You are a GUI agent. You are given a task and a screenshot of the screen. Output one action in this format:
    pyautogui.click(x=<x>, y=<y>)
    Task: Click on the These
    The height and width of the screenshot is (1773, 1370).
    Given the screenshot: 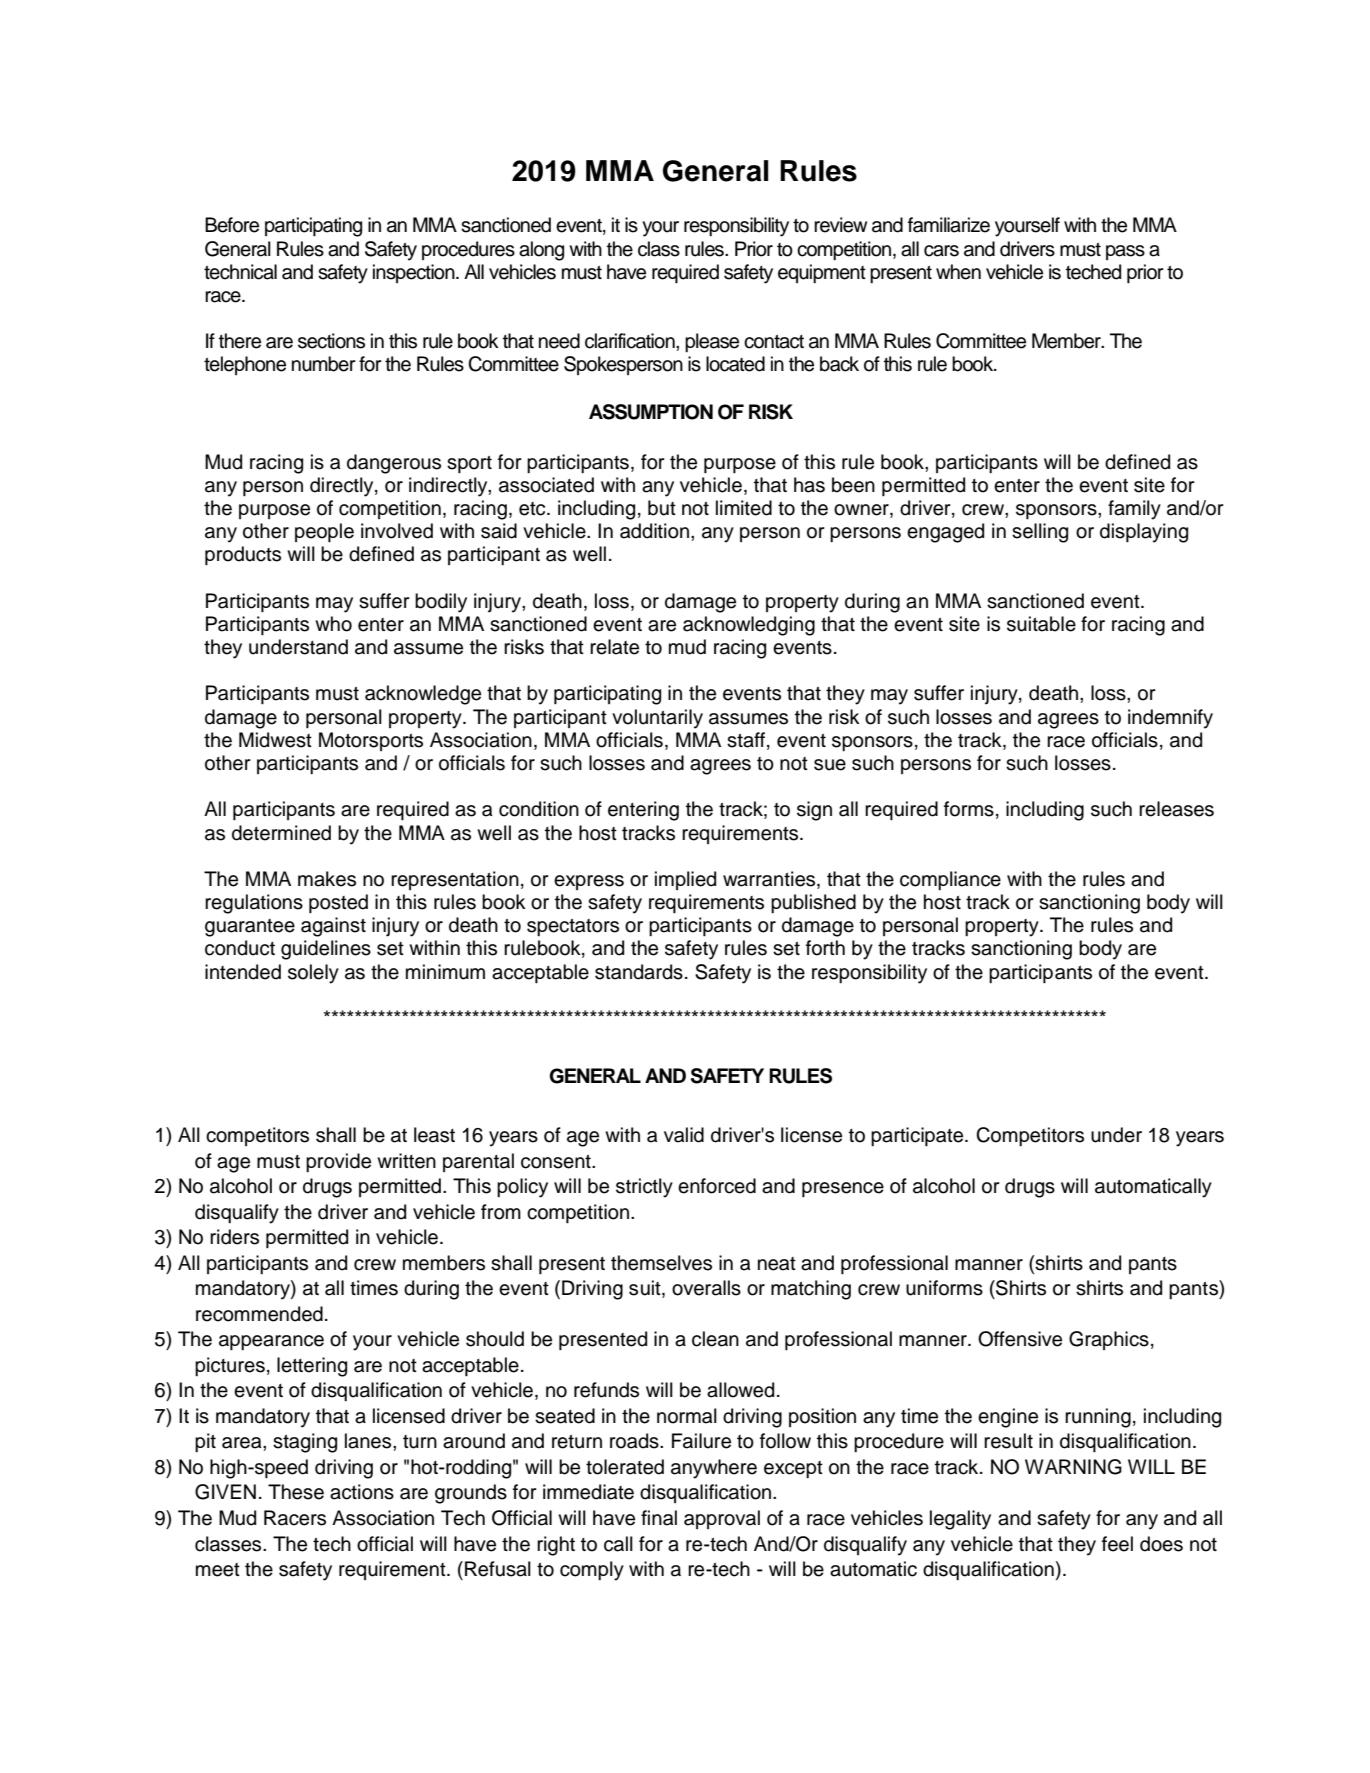 What is the action you would take?
    pyautogui.click(x=296, y=1492)
